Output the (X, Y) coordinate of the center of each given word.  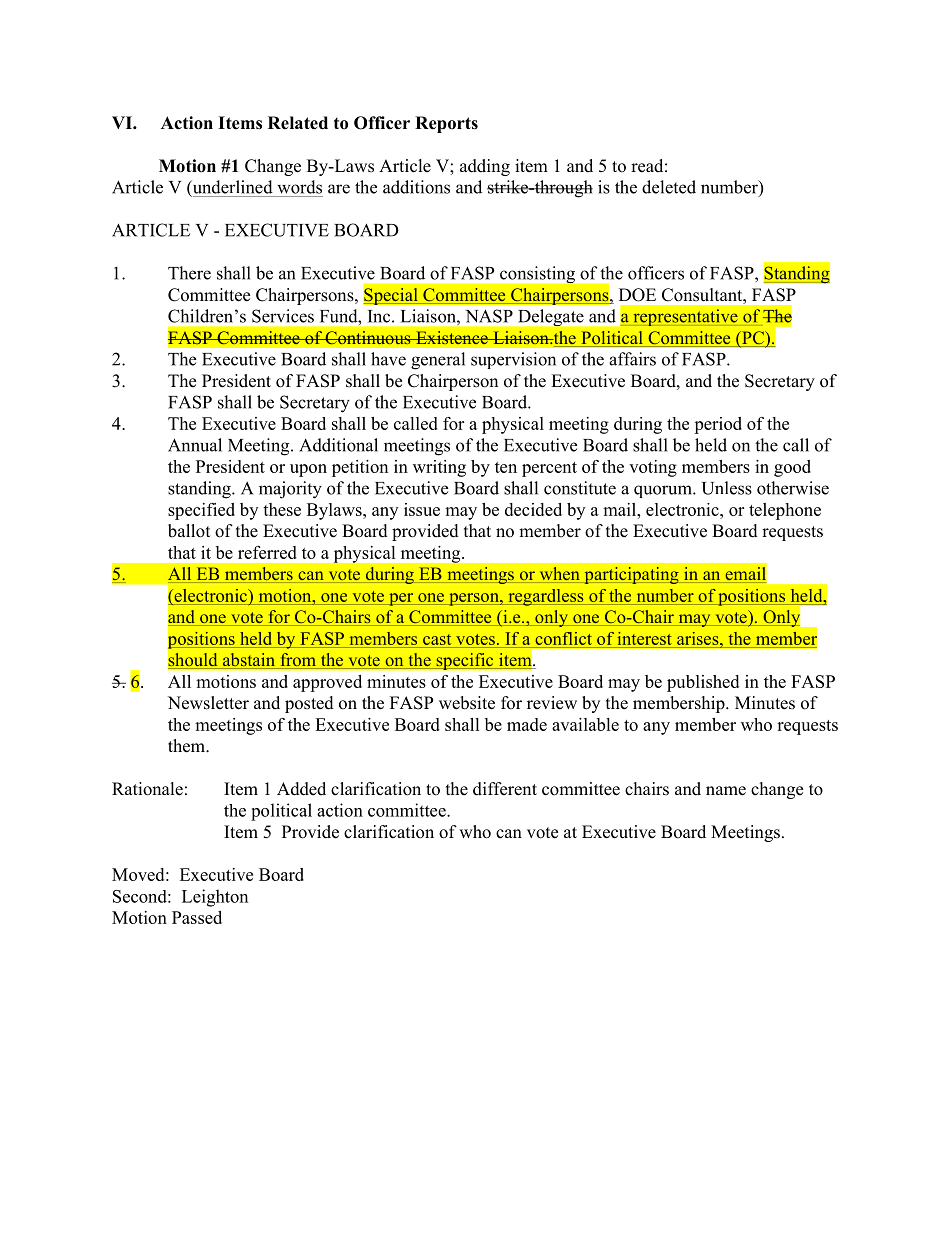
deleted (669, 187)
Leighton (215, 898)
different (505, 789)
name (726, 791)
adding (485, 167)
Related (298, 123)
